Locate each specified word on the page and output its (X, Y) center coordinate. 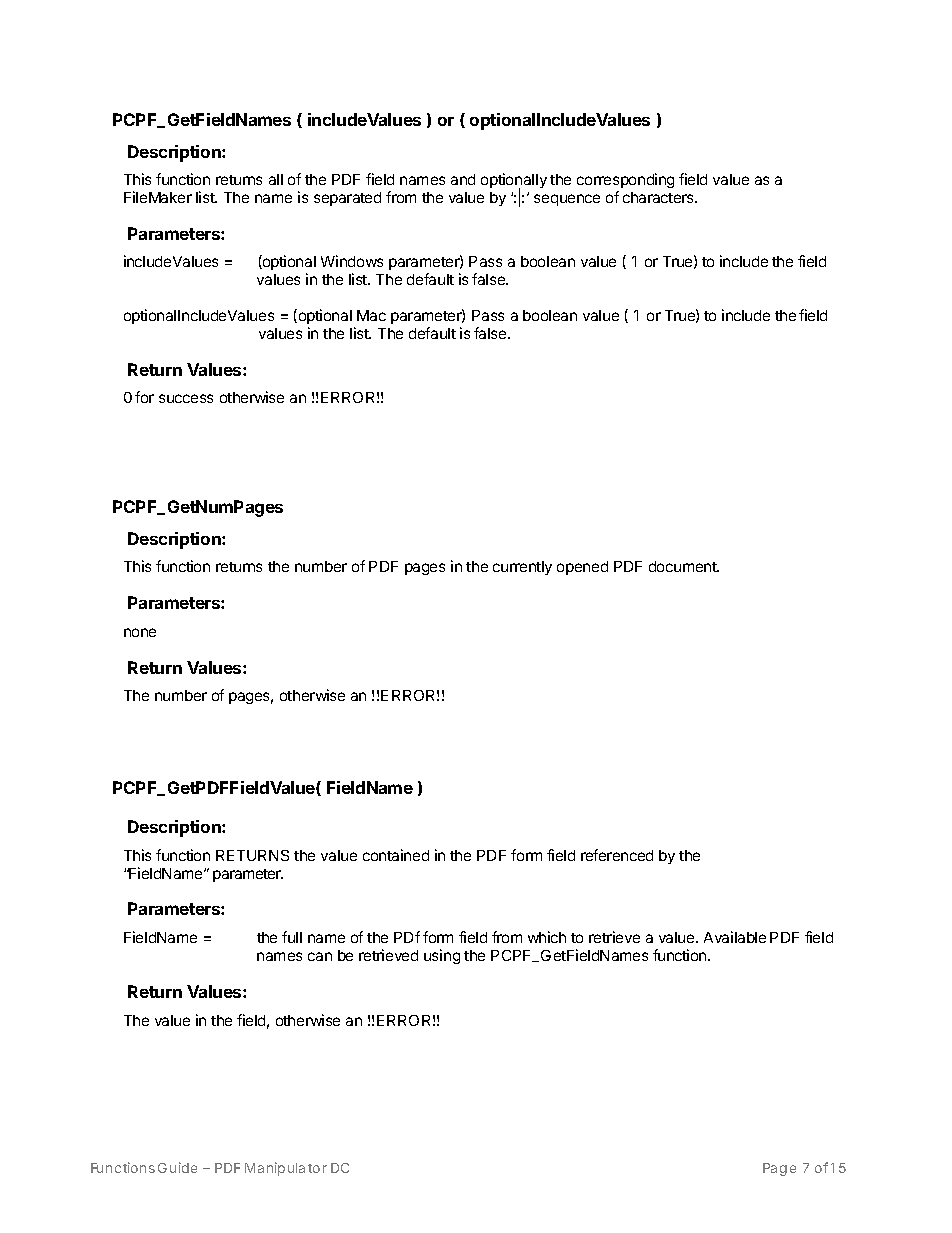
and (463, 179)
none (140, 632)
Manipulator (286, 1169)
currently (522, 568)
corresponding (625, 180)
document (684, 566)
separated (347, 199)
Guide (177, 1167)
